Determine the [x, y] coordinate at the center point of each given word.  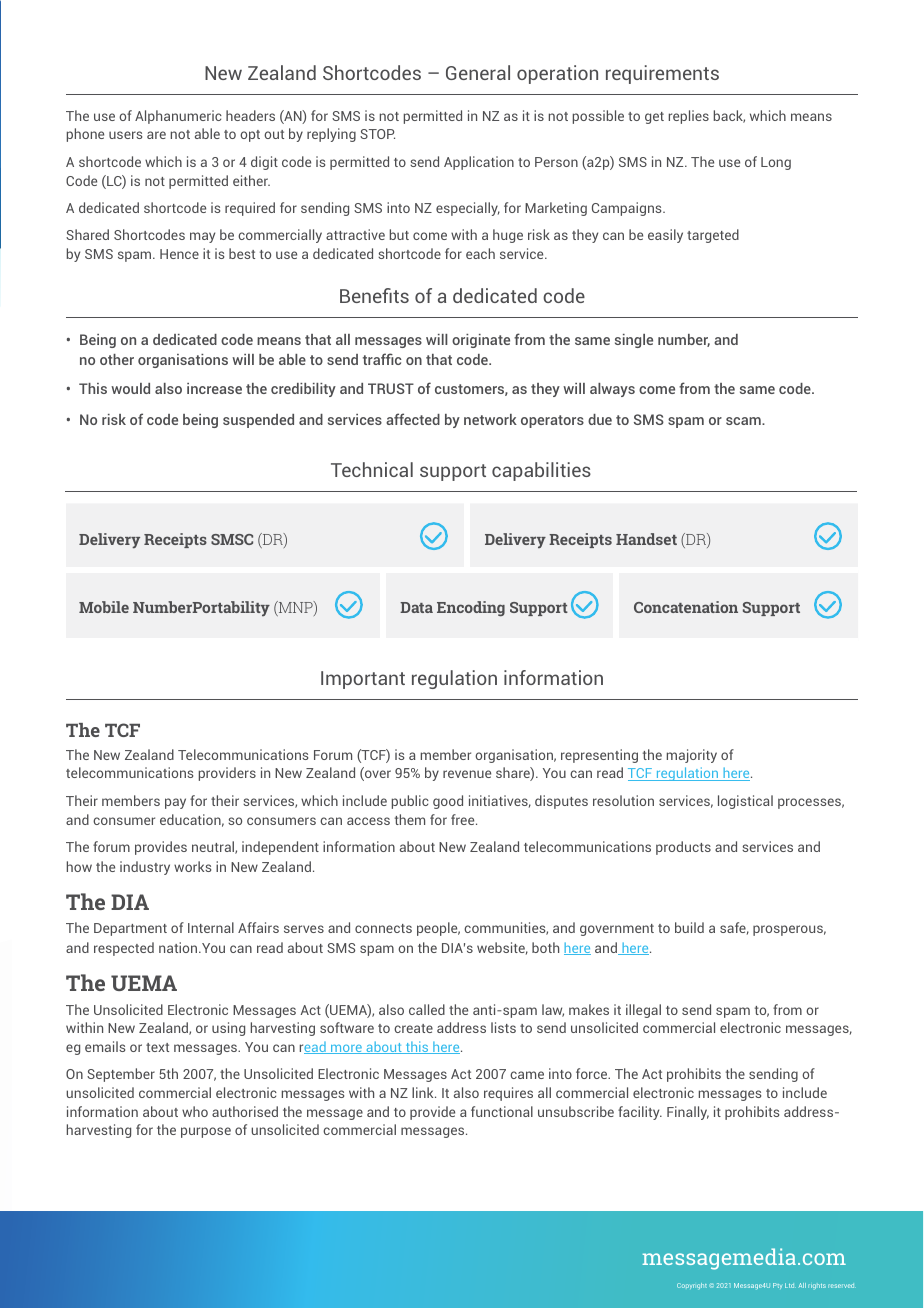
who [195, 1111]
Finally [688, 1113]
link [424, 1092]
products [683, 848]
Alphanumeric [178, 117]
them [410, 819]
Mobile [104, 607]
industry [145, 868]
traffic [382, 359]
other [117, 359]
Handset [646, 539]
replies [689, 117]
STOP [377, 134]
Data [416, 607]
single [634, 341]
